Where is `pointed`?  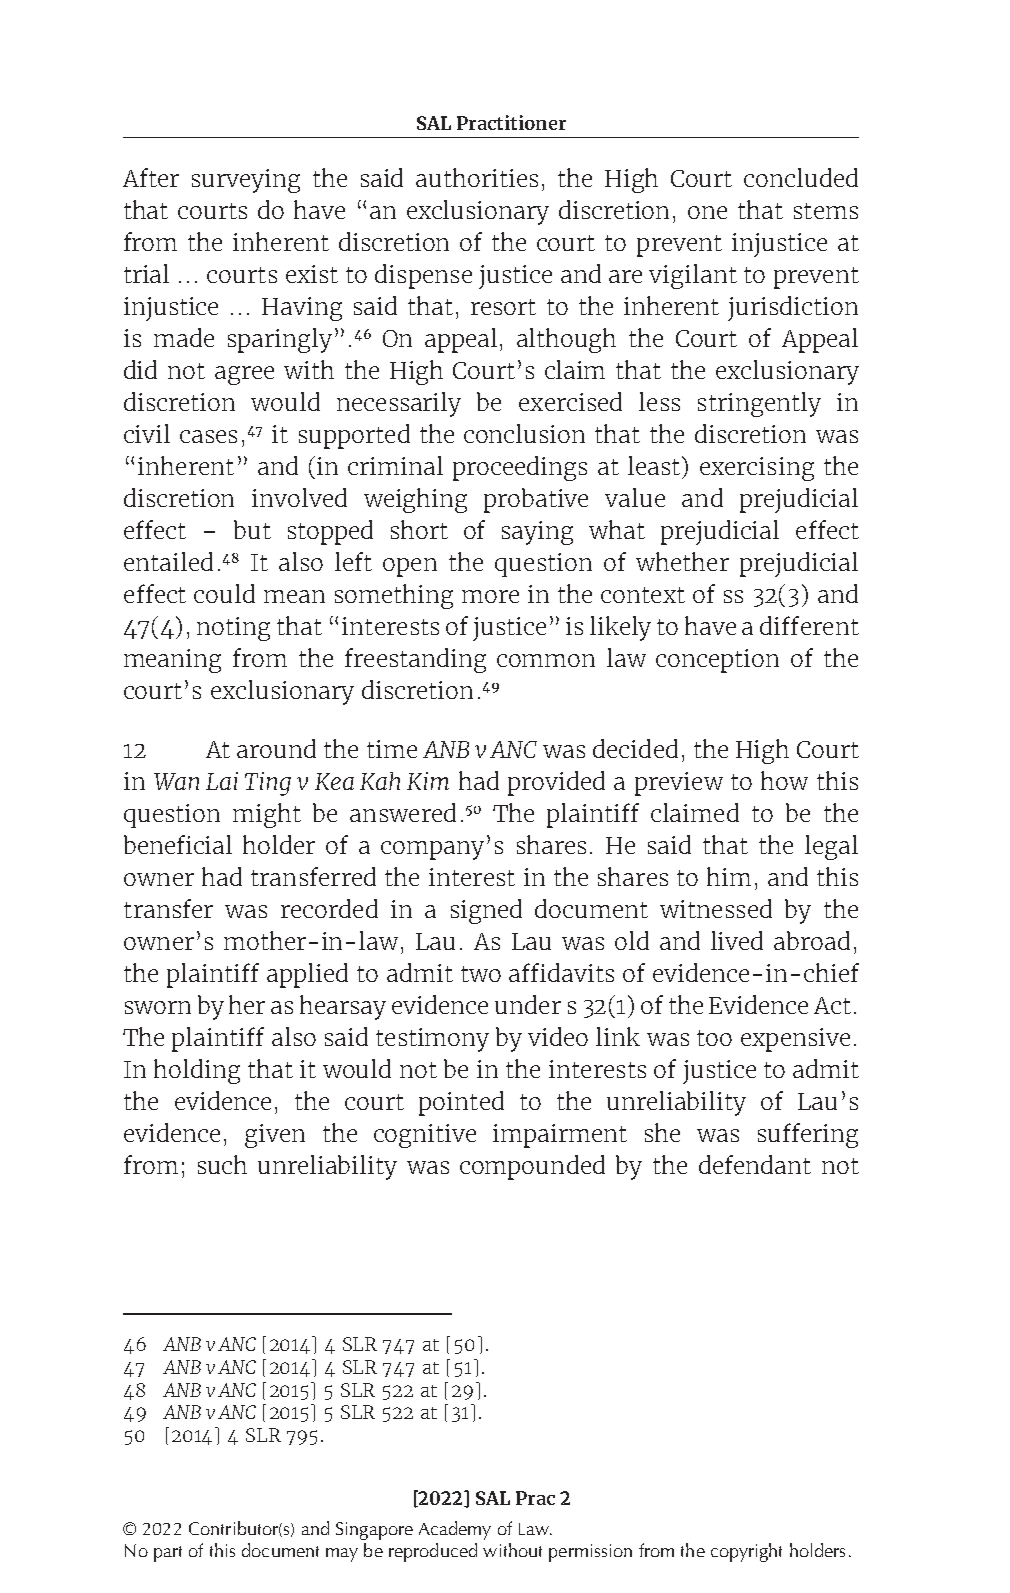
pointed is located at coordinates (461, 1103).
